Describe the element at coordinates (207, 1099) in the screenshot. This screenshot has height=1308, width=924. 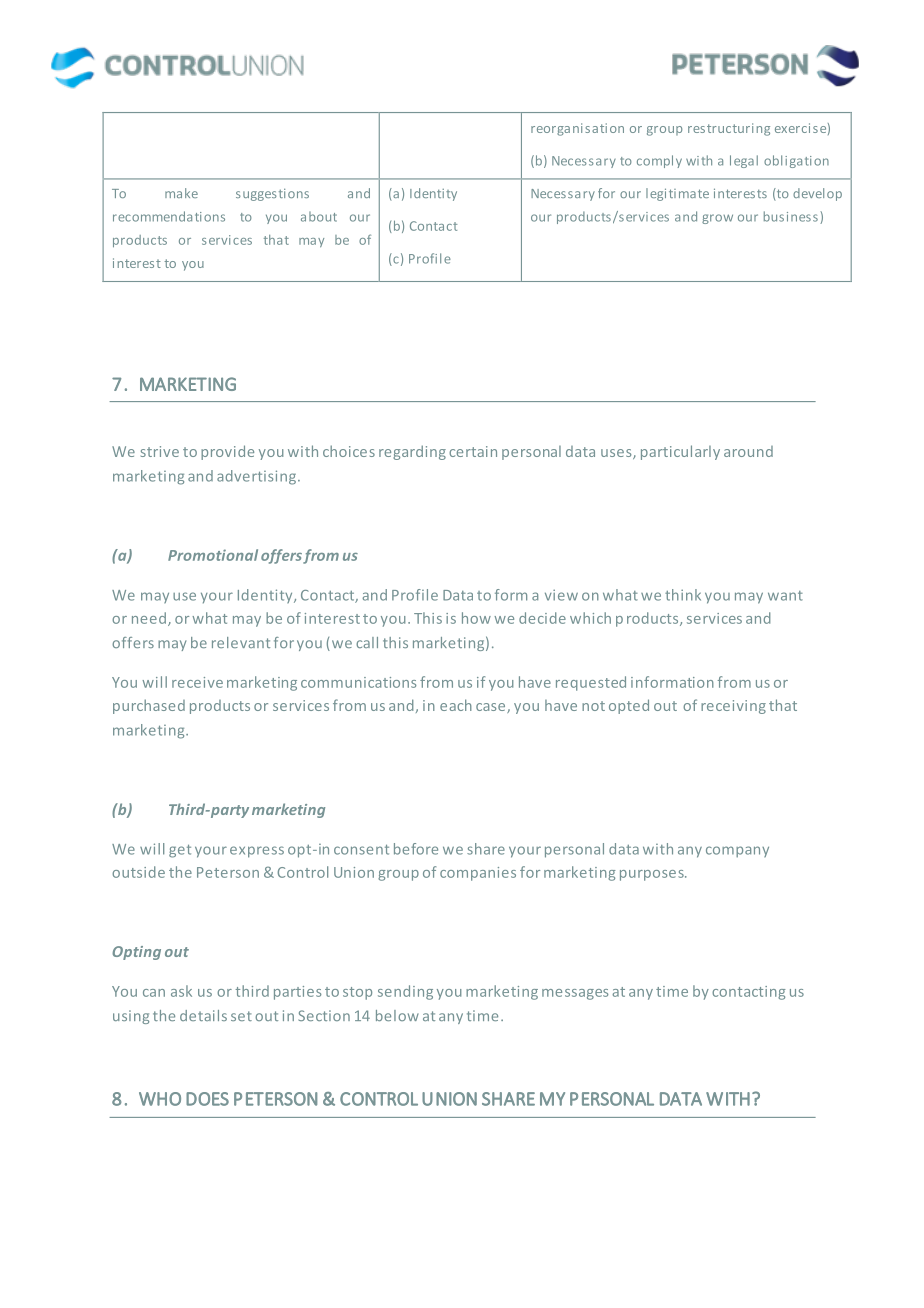
I see `DOES` at that location.
